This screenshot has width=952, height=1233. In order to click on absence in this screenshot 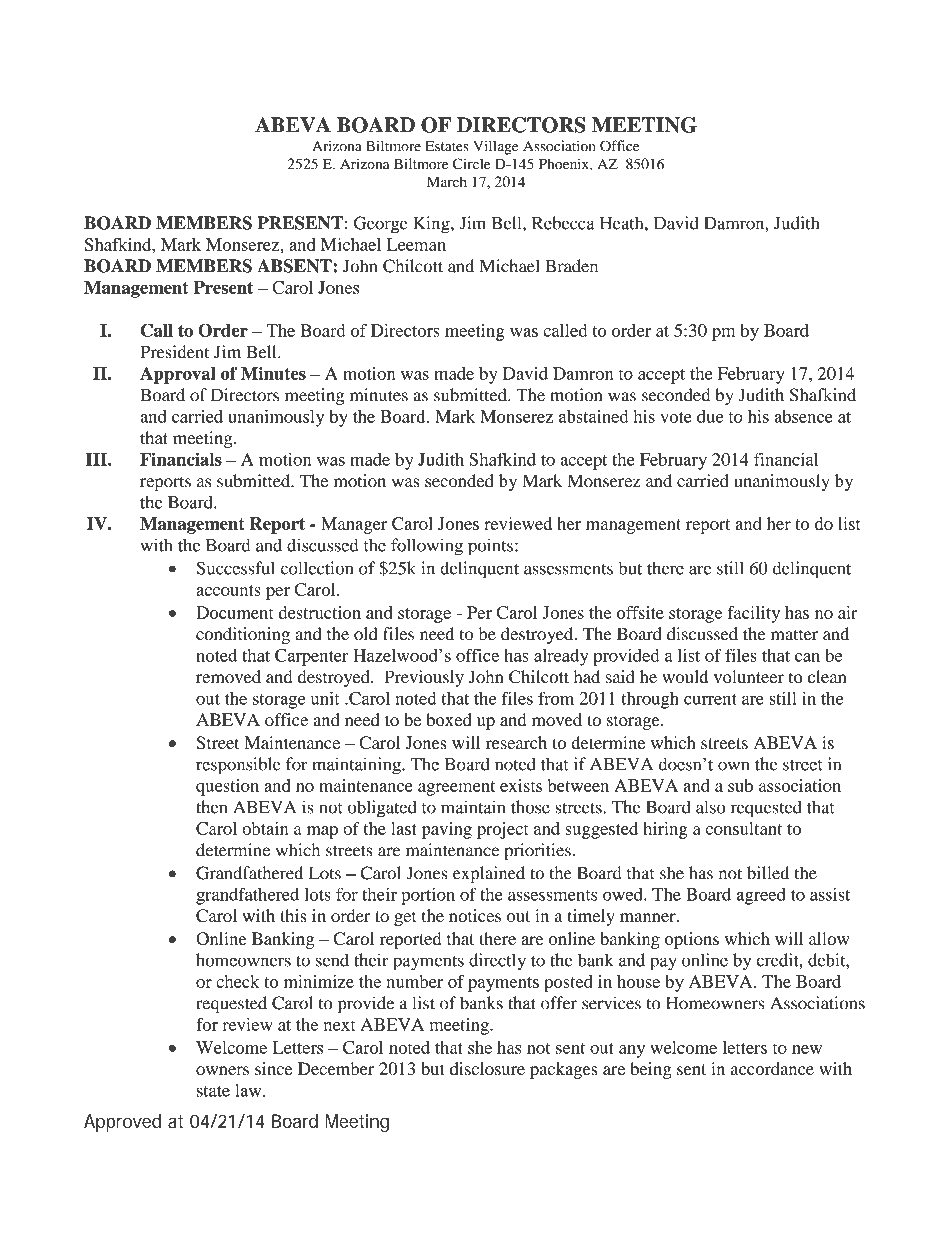, I will do `click(804, 416)`.
